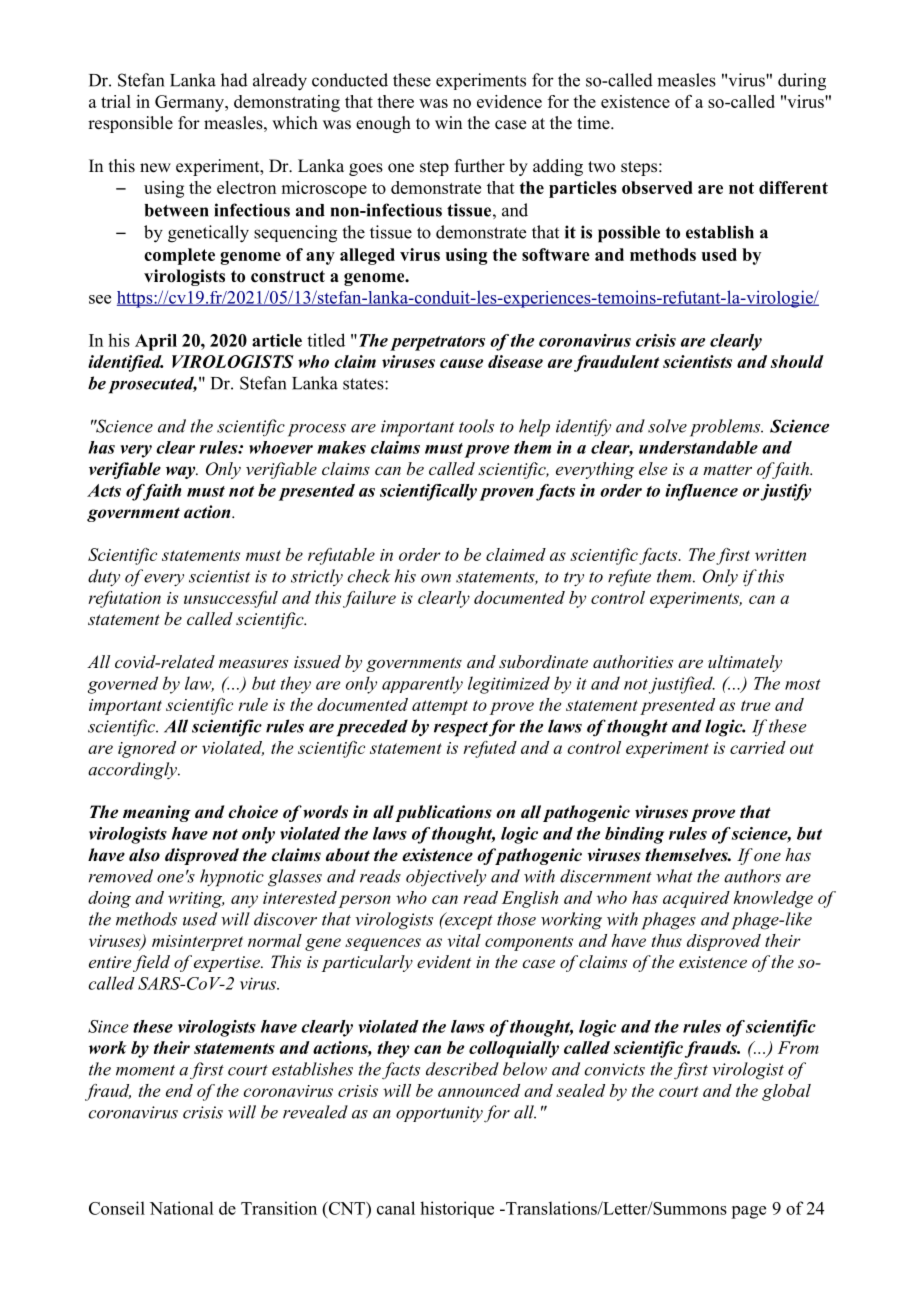 The image size is (924, 1308). Describe the element at coordinates (422, 685) in the page. I see `apparently` at that location.
